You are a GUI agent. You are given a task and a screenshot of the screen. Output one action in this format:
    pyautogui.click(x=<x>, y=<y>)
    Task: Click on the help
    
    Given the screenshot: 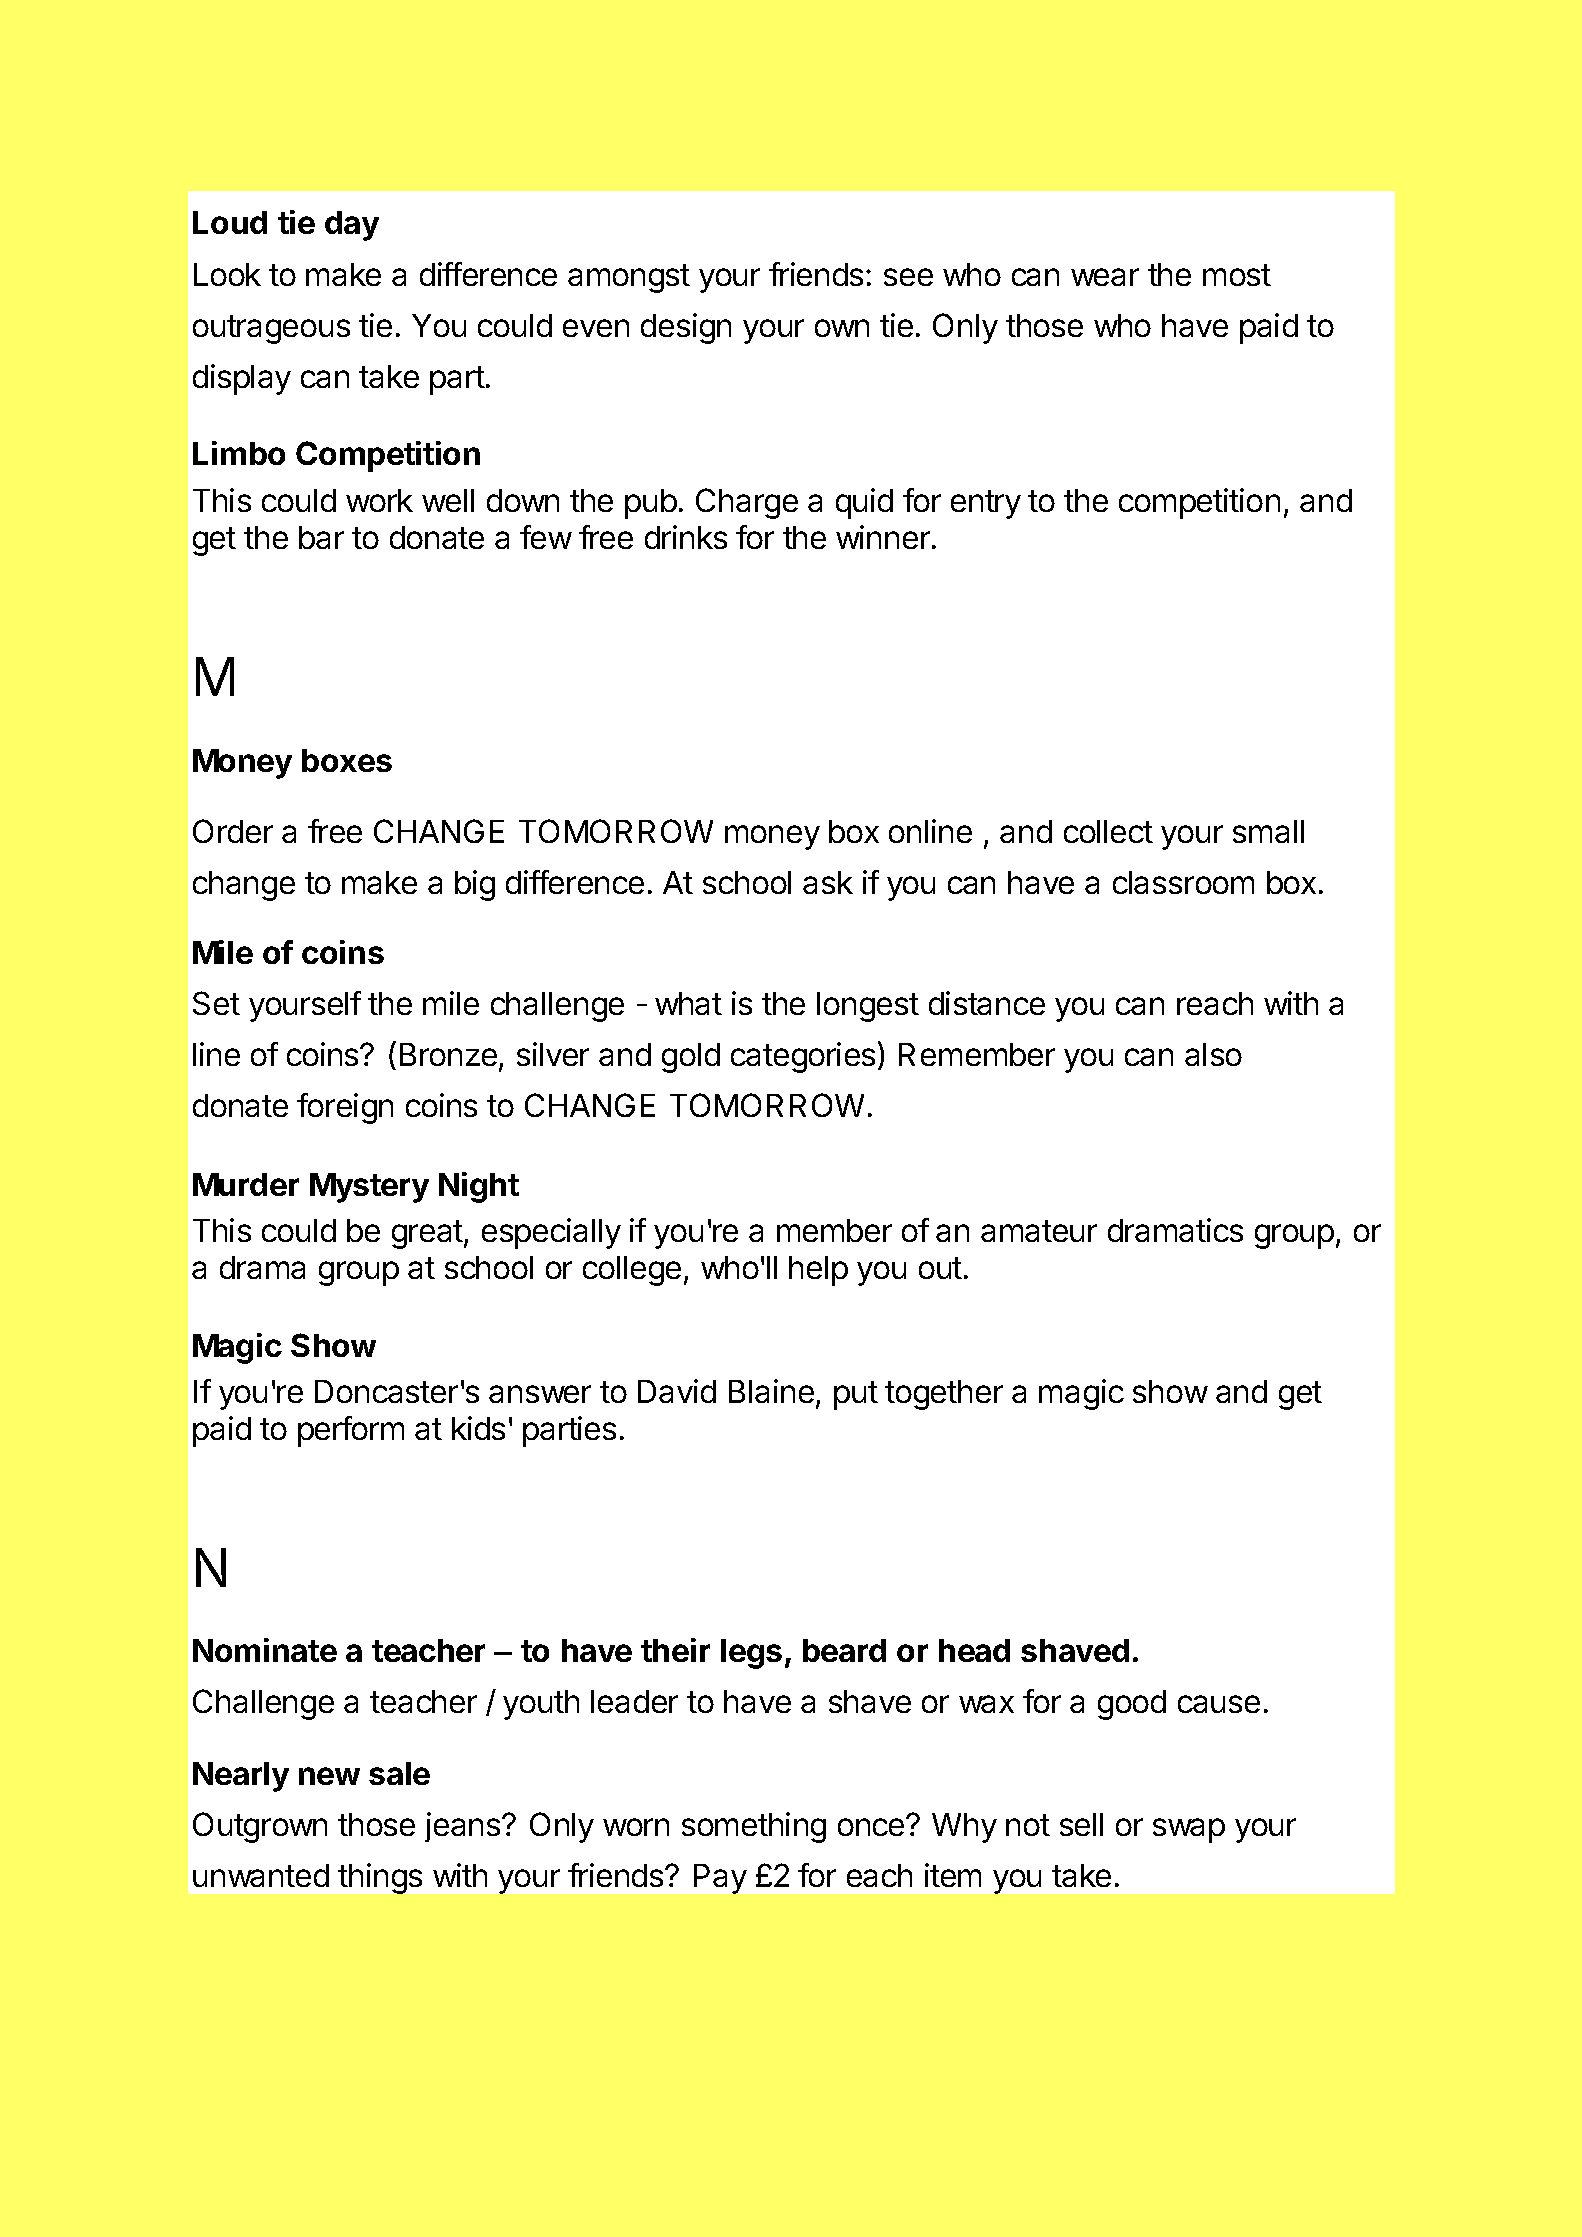 What is the action you would take?
    pyautogui.click(x=818, y=1271)
